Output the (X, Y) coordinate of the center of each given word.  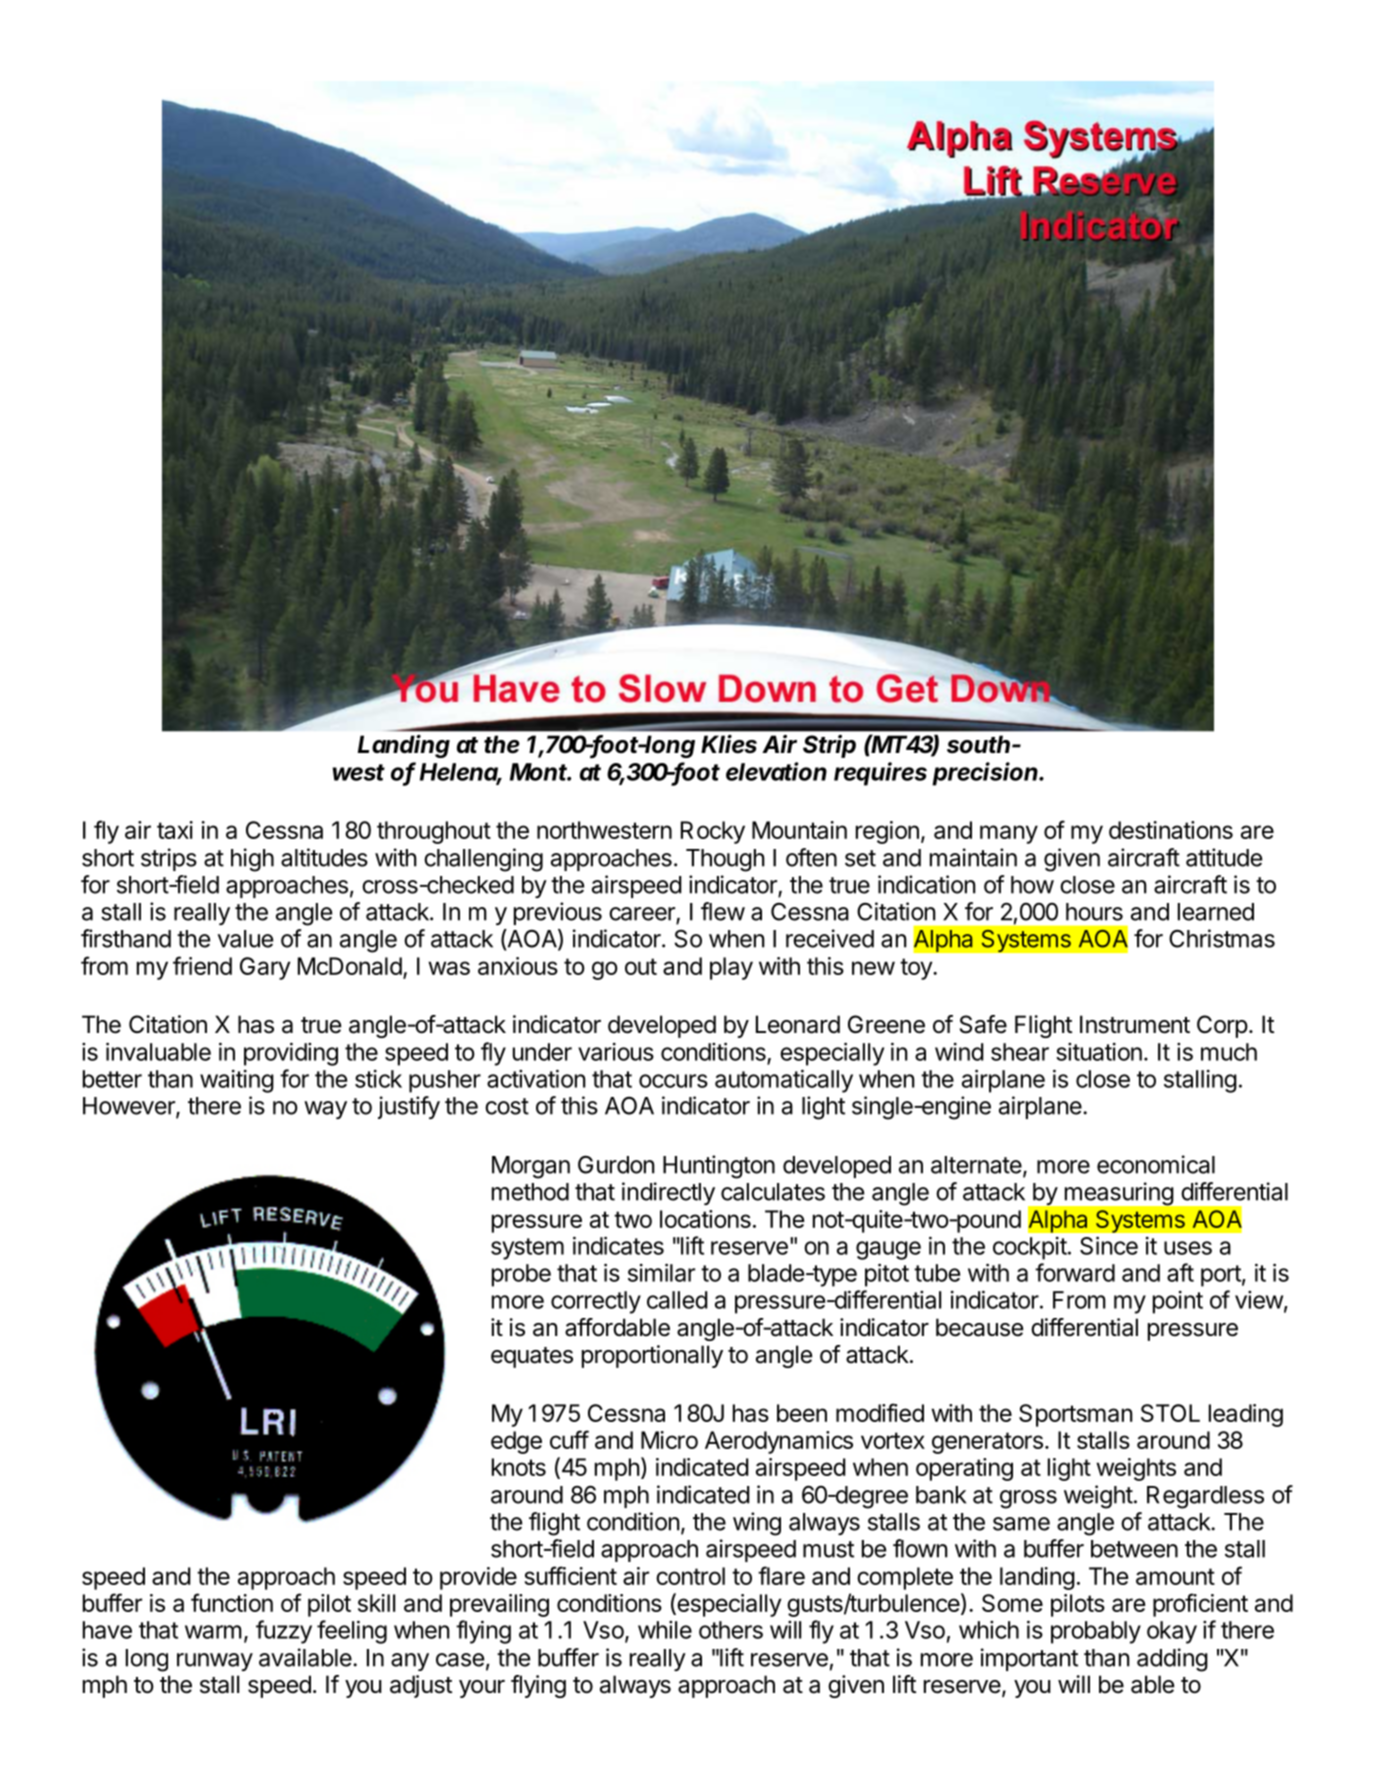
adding (1172, 1660)
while (665, 1630)
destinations (1171, 830)
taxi (175, 830)
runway (215, 1662)
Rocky (713, 832)
